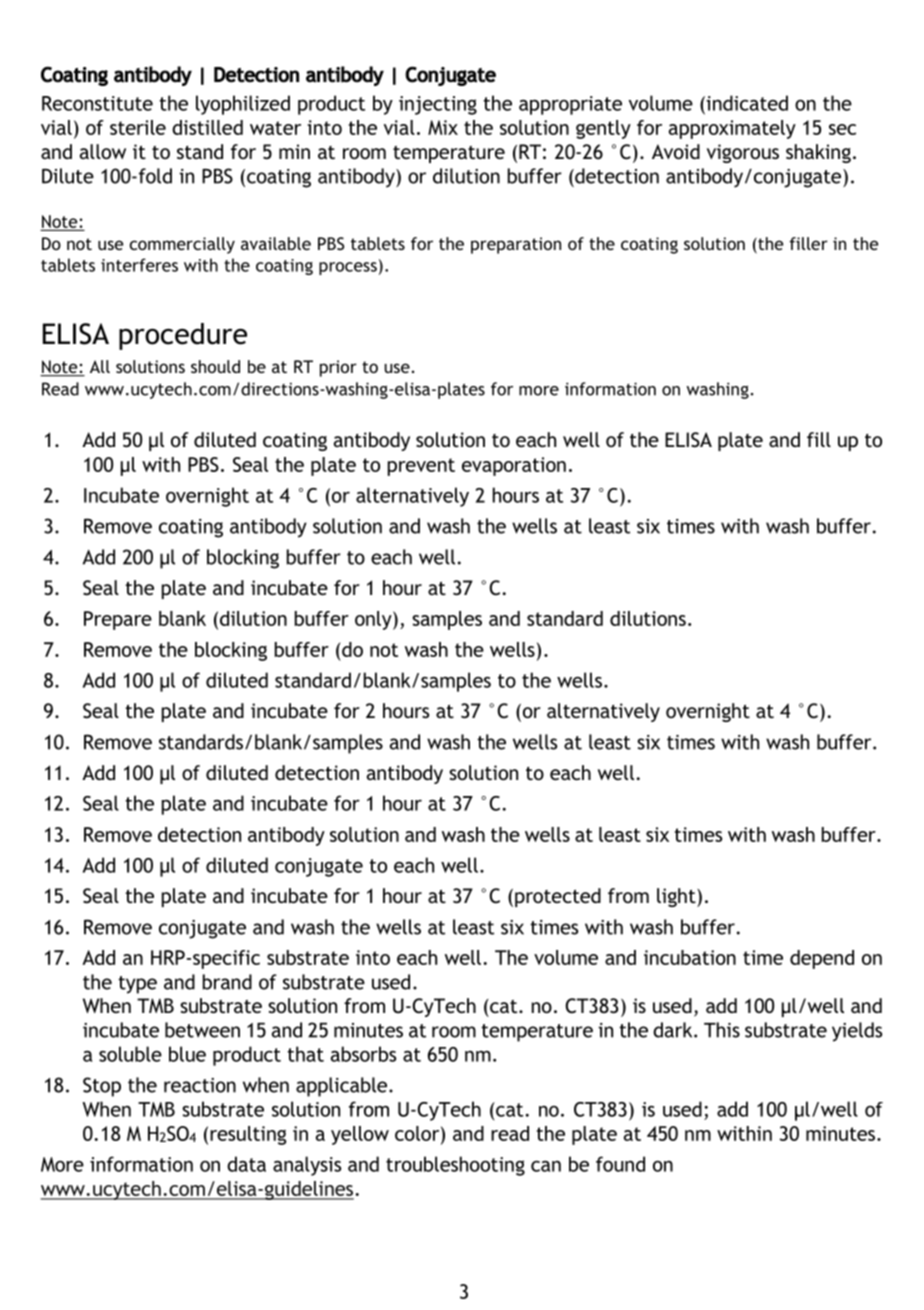 Image resolution: width=924 pixels, height=1310 pixels. What do you see at coordinates (558, 897) in the screenshot?
I see `protected` at bounding box center [558, 897].
